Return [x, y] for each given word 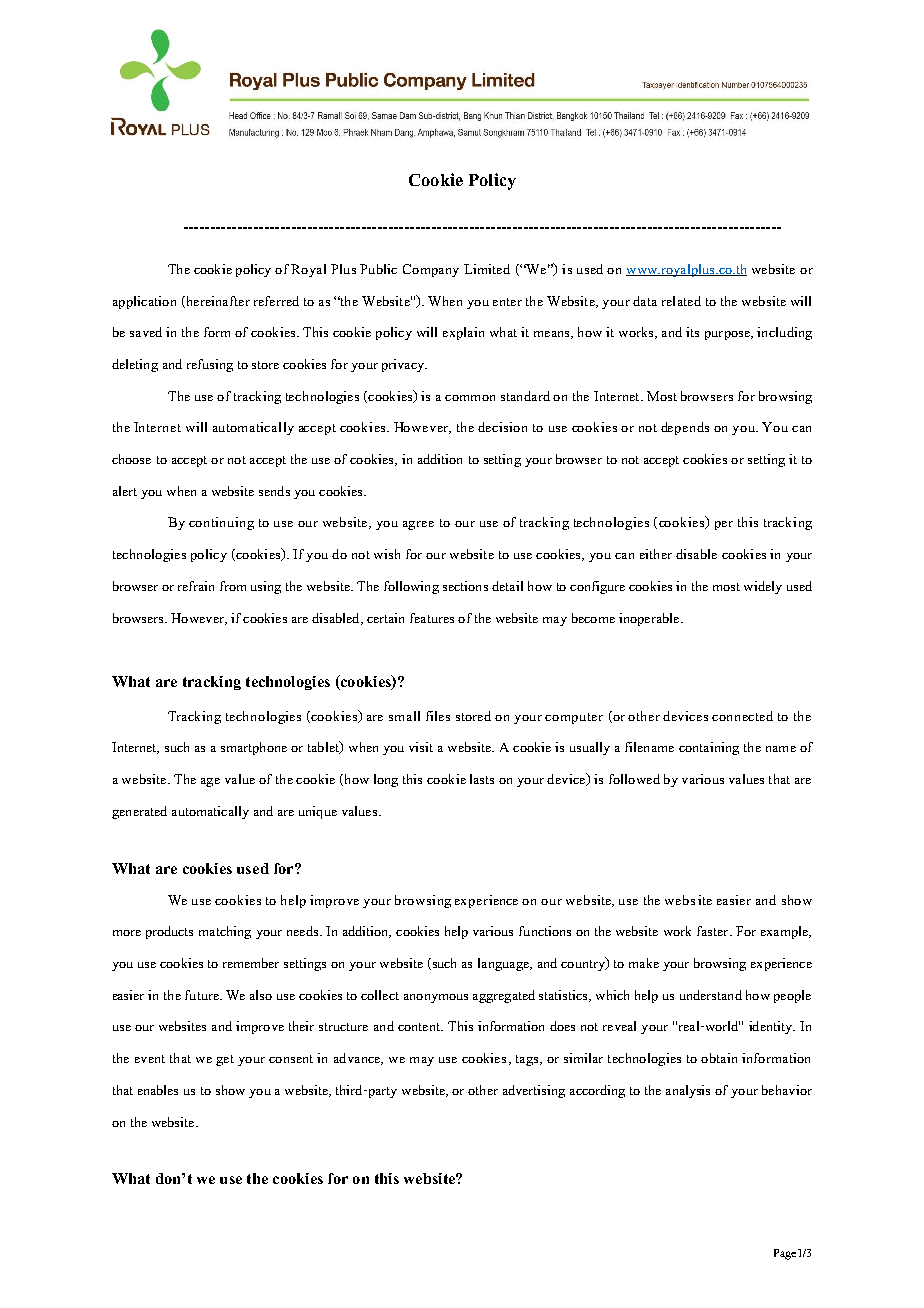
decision [502, 427]
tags [528, 1060]
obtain [719, 1058]
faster [712, 931]
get [225, 1060]
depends [685, 428]
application [144, 302]
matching [225, 932]
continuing [221, 523]
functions [545, 931]
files [438, 716]
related [681, 301]
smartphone [254, 748]
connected [742, 716]
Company [431, 270]
